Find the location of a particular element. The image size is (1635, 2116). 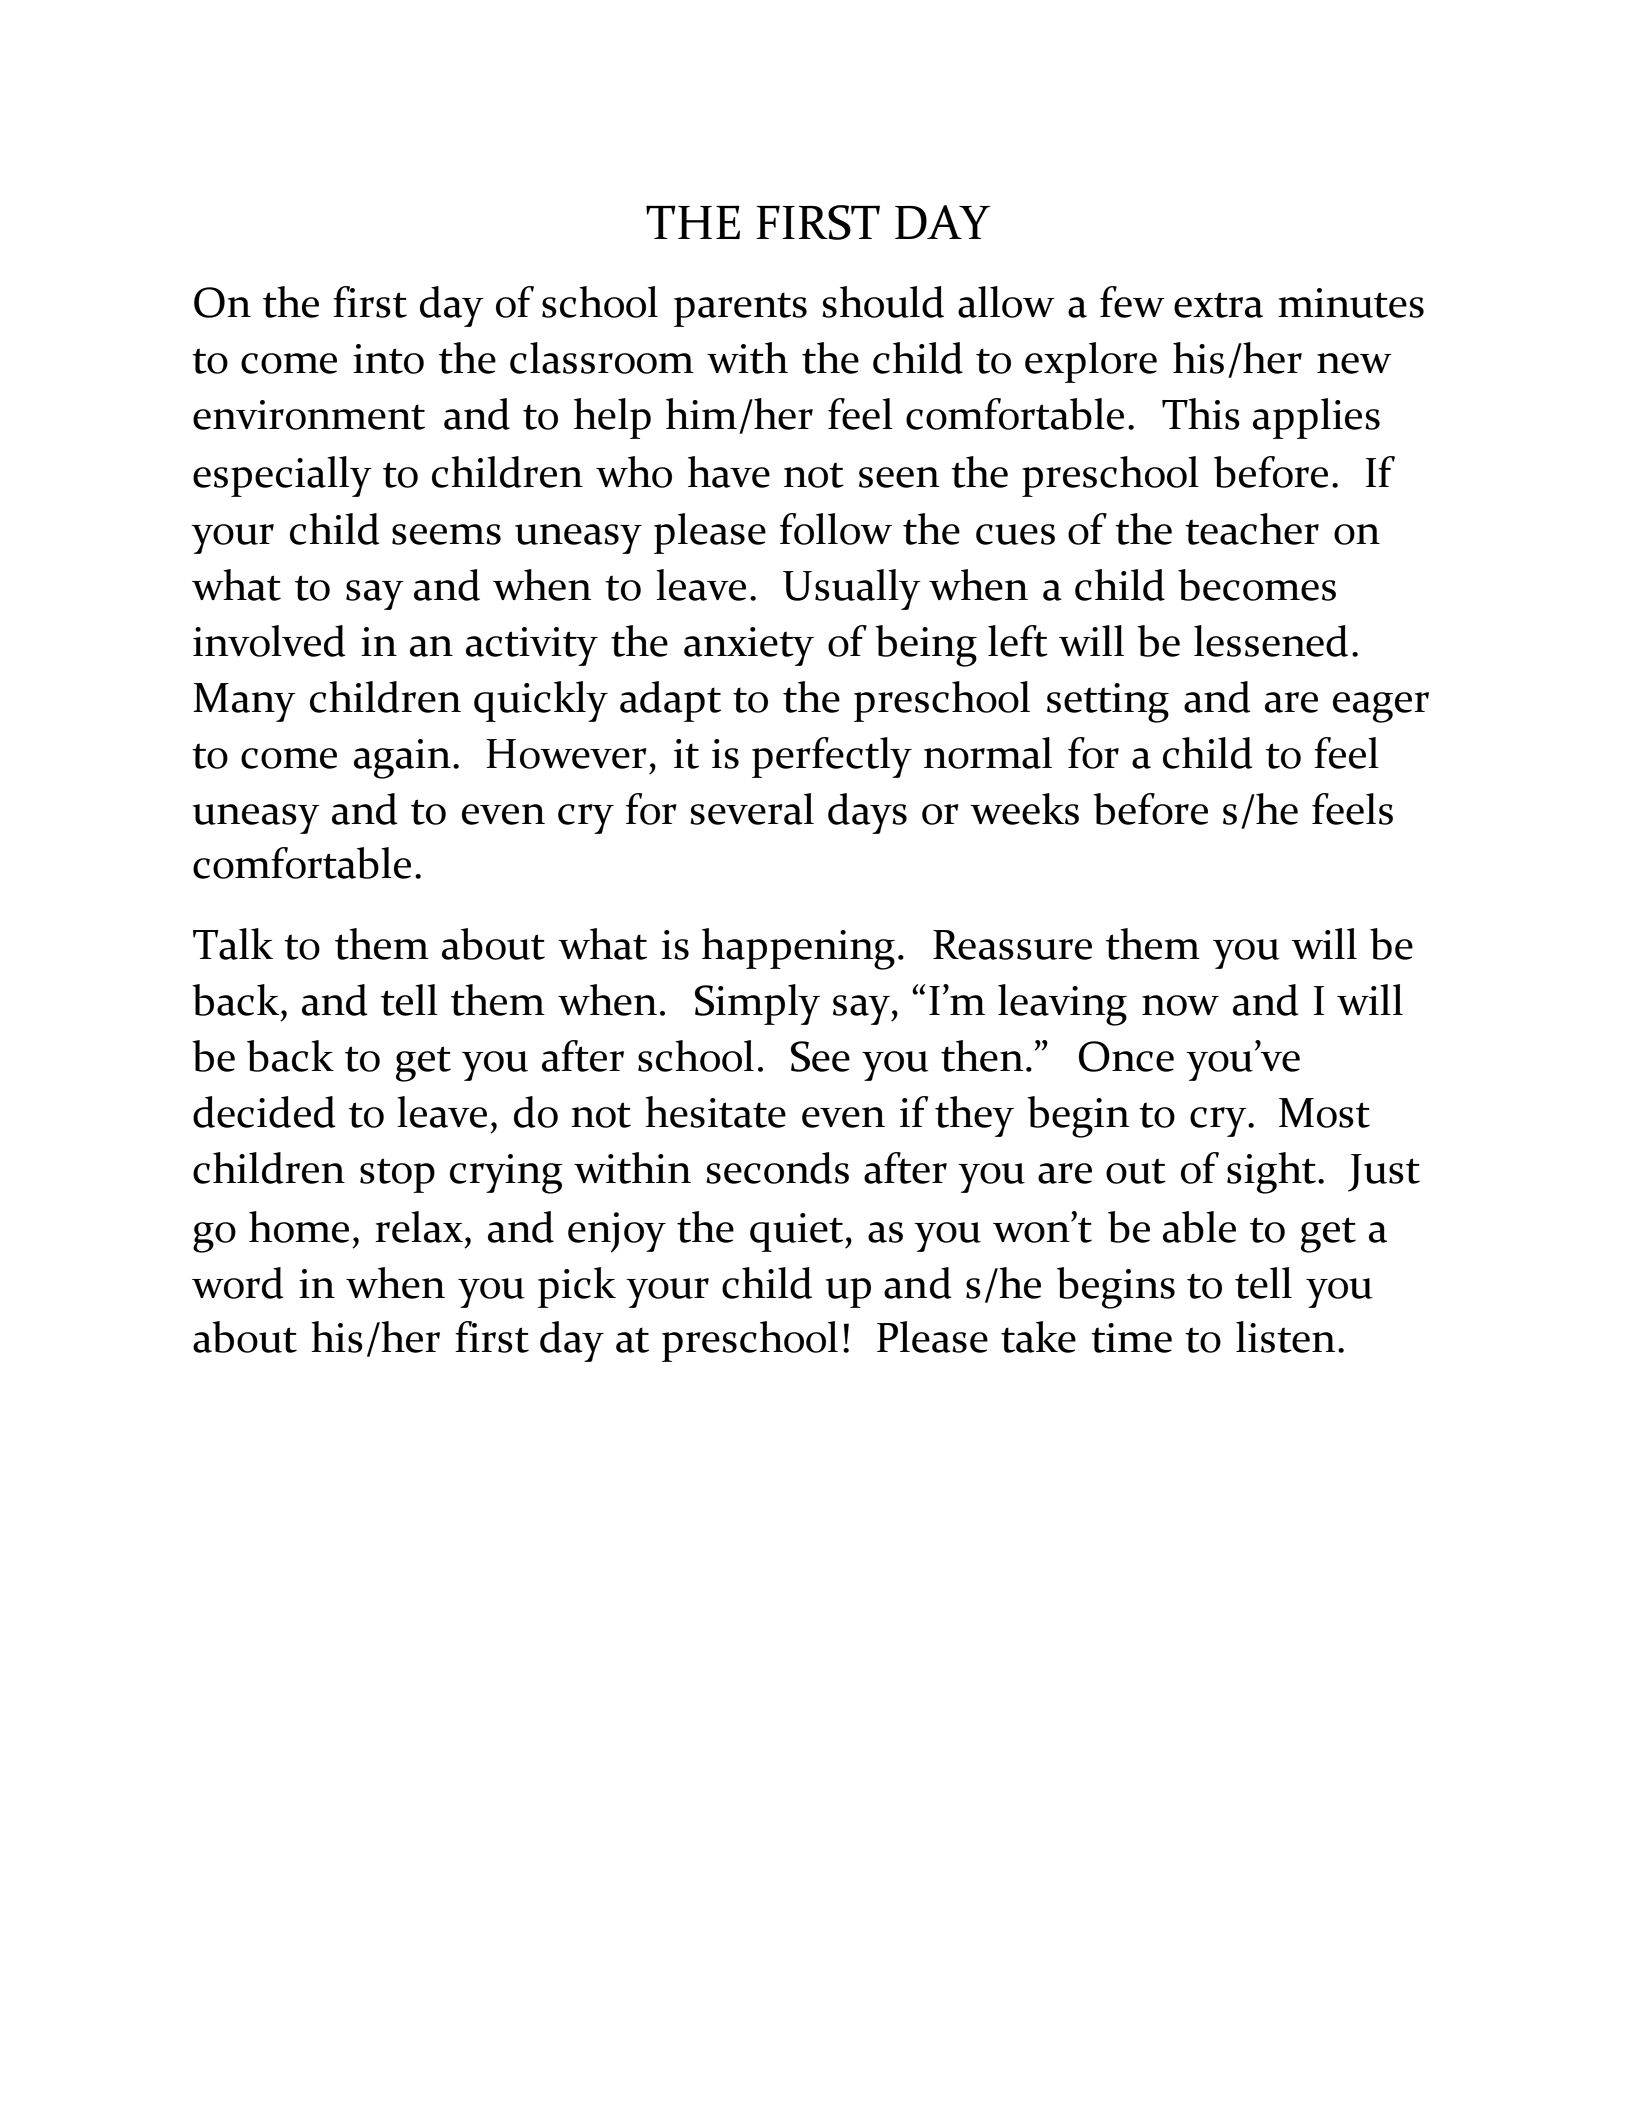

Simply is located at coordinates (757, 1004).
